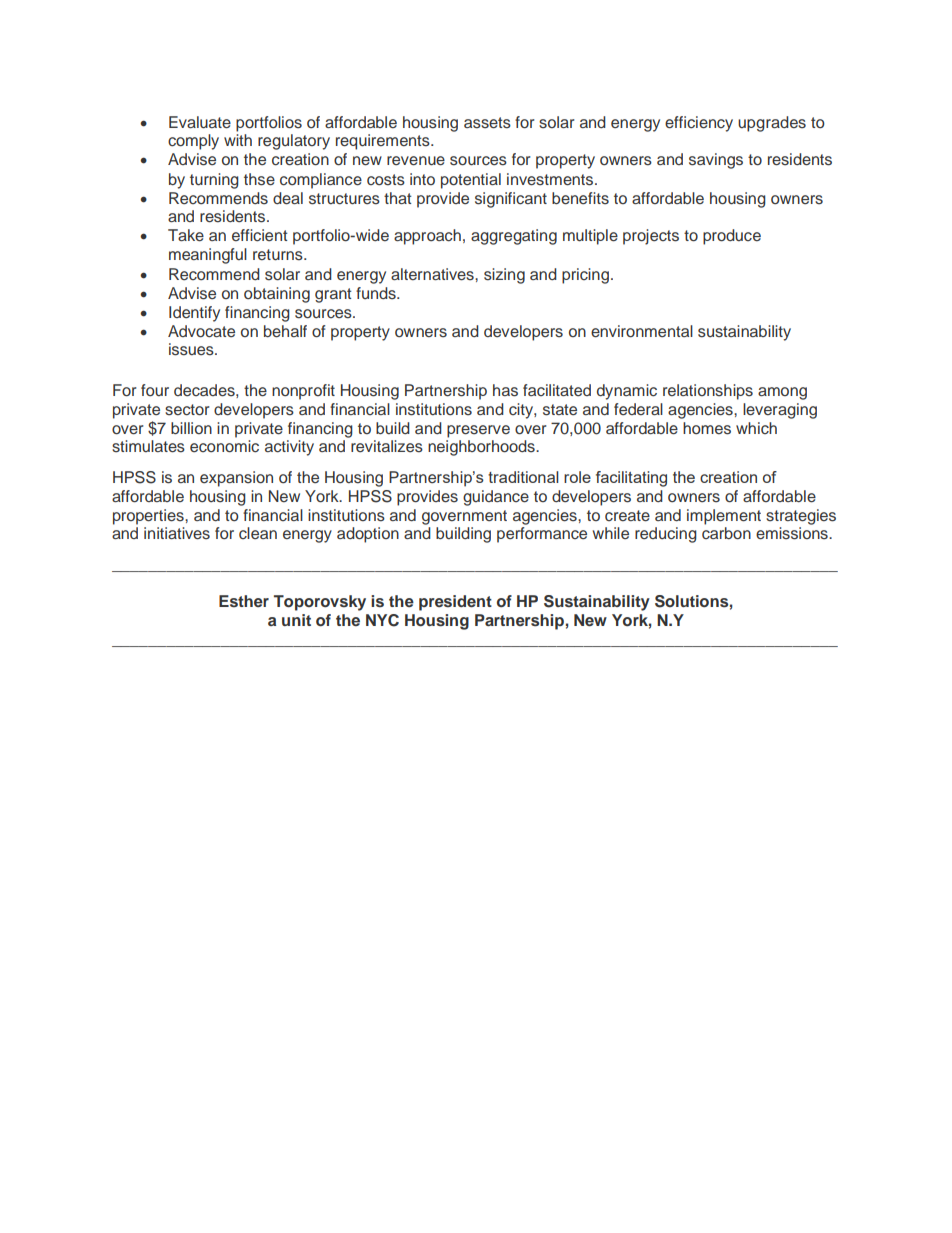 Image resolution: width=952 pixels, height=1233 pixels. I want to click on homes, so click(707, 428).
